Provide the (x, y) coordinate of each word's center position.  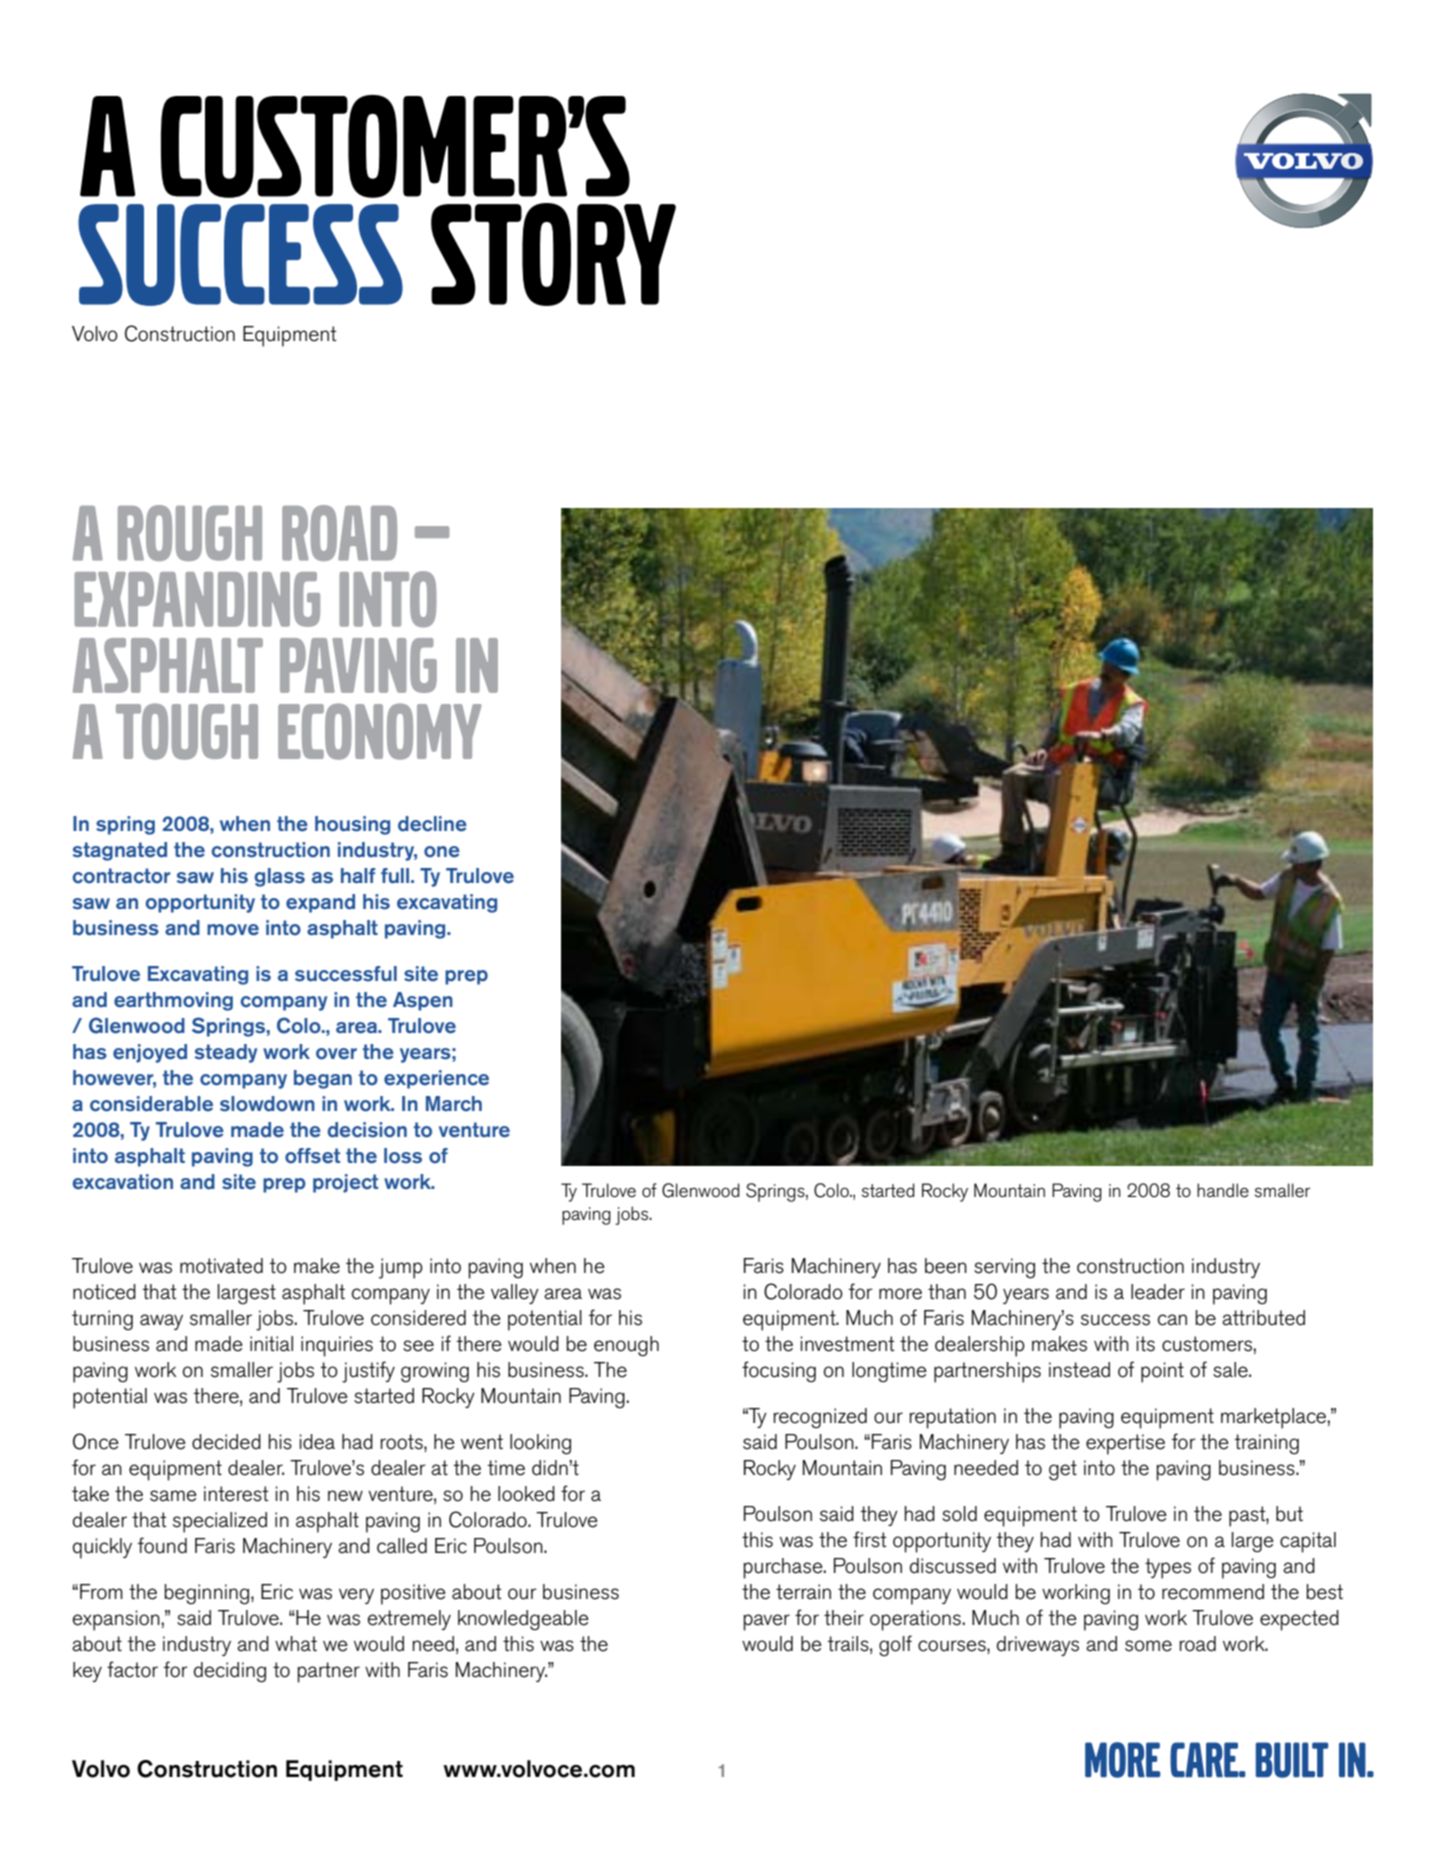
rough (190, 533)
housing (352, 825)
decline (432, 824)
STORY (553, 254)
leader (1158, 1292)
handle (1223, 1190)
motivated (221, 1266)
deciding (230, 1672)
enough (626, 1346)
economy (380, 731)
